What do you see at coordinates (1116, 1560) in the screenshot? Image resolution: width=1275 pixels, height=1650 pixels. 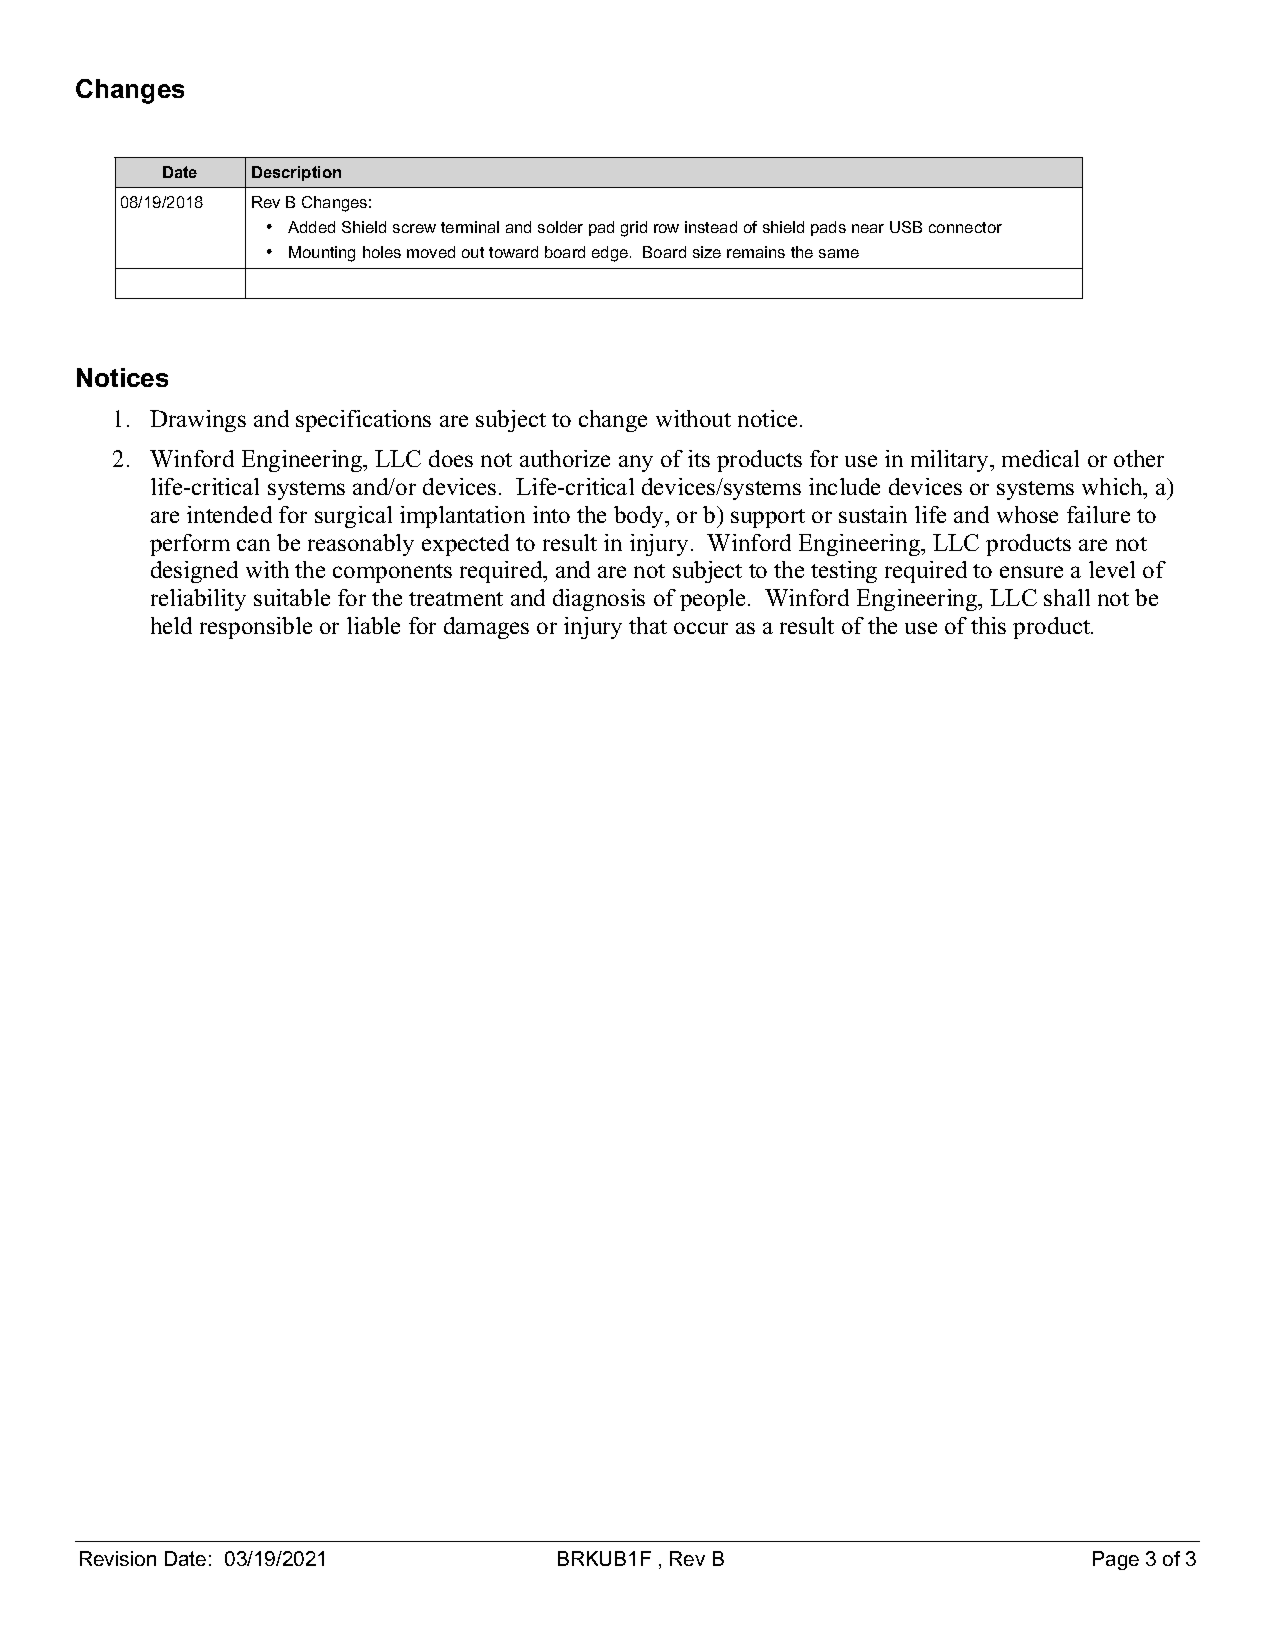 I see `Page` at bounding box center [1116, 1560].
